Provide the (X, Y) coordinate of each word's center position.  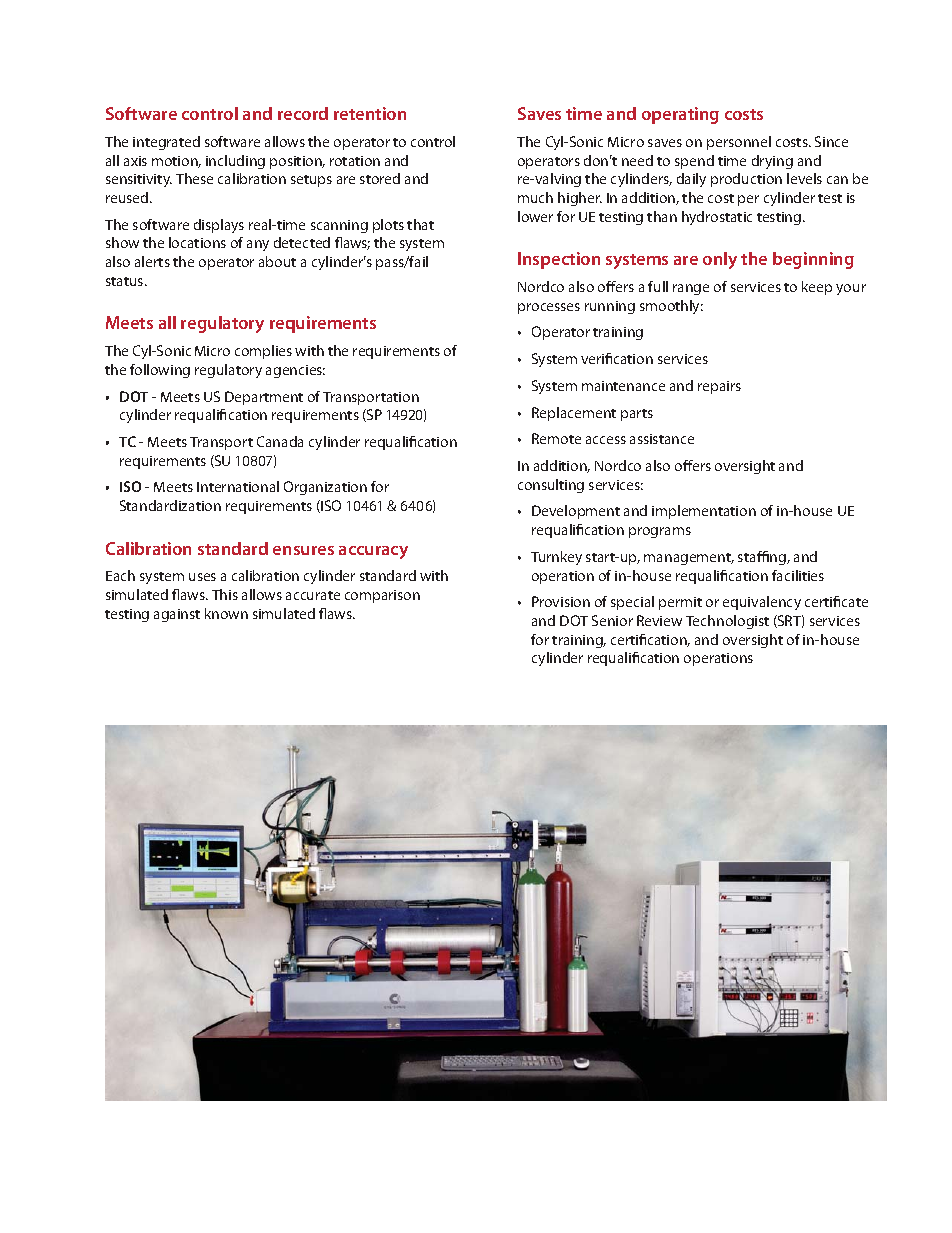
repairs (719, 387)
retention (370, 113)
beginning (813, 260)
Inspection (559, 260)
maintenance (623, 386)
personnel (739, 143)
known (226, 613)
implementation (704, 512)
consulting (551, 486)
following (160, 371)
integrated (166, 143)
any (258, 245)
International (238, 486)
